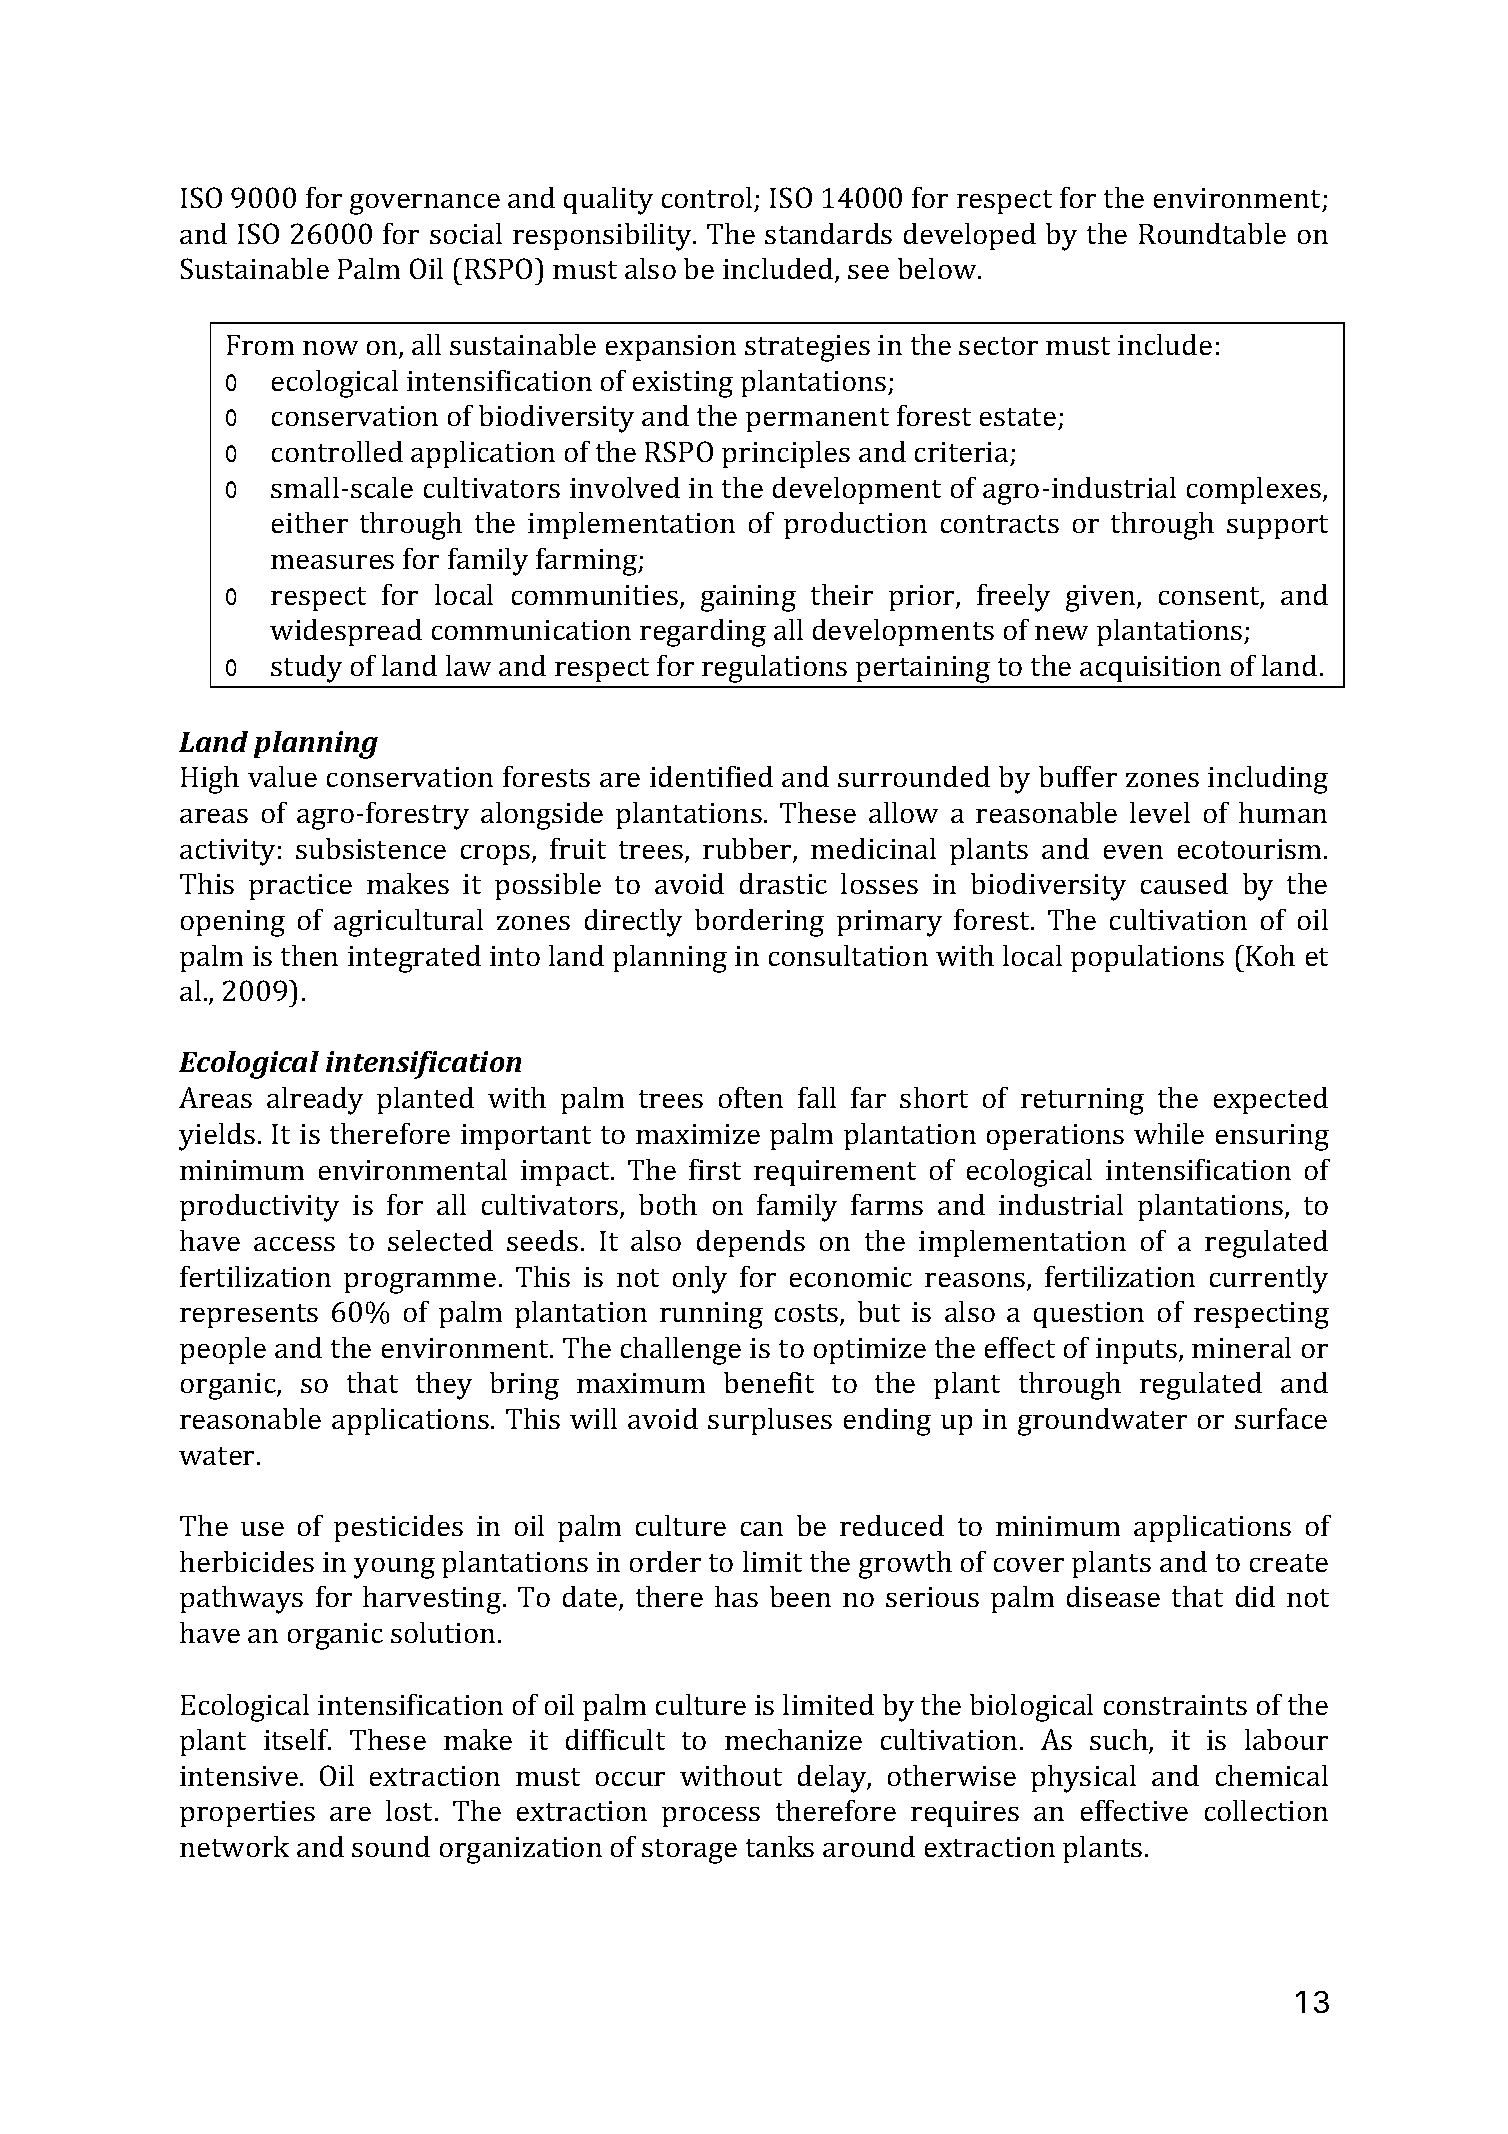 This screenshot has width=1508, height=2134. Describe the element at coordinates (1212, 233) in the screenshot. I see `Roundtable` at that location.
